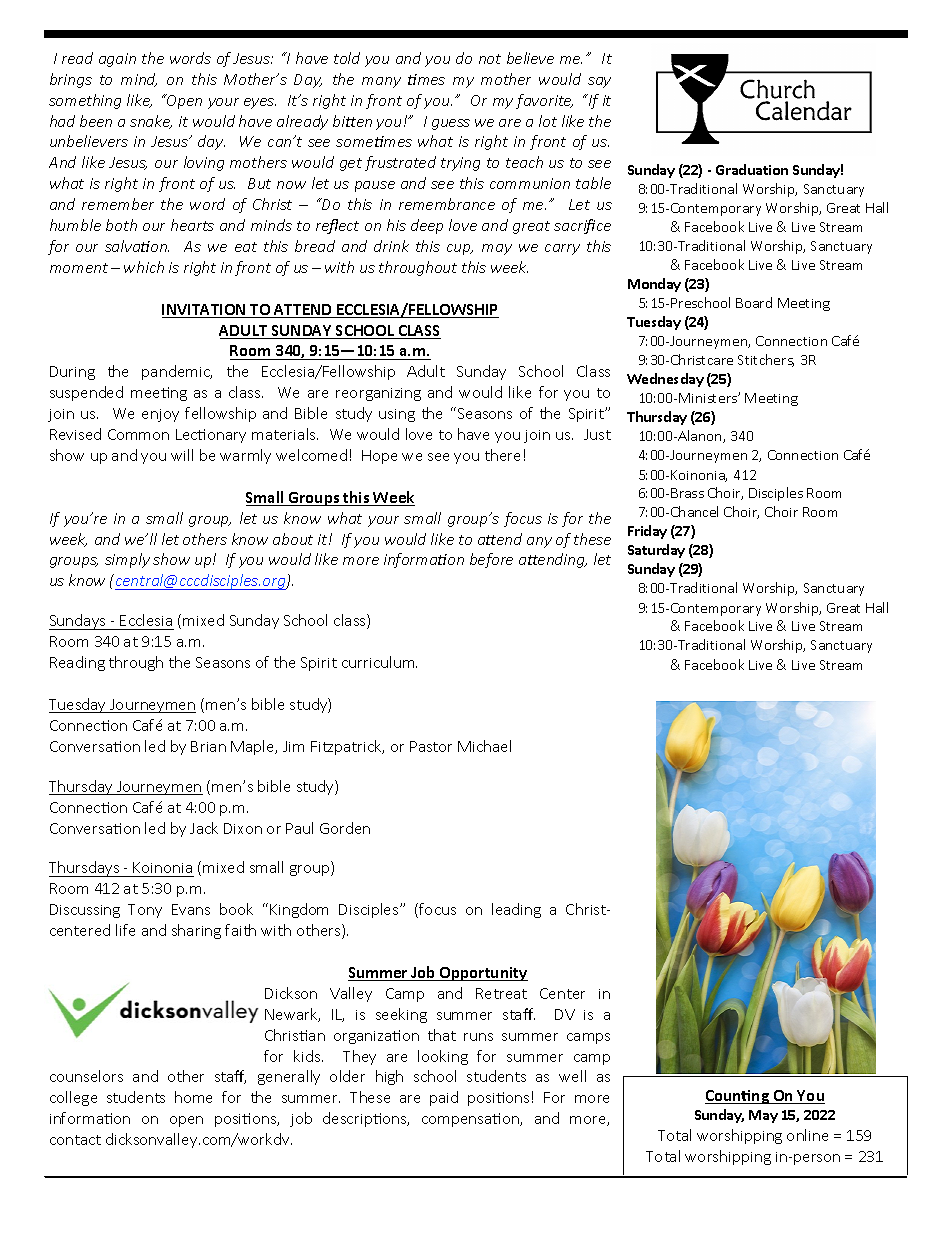  Describe the element at coordinates (379, 457) in the page. I see `Hope` at that location.
